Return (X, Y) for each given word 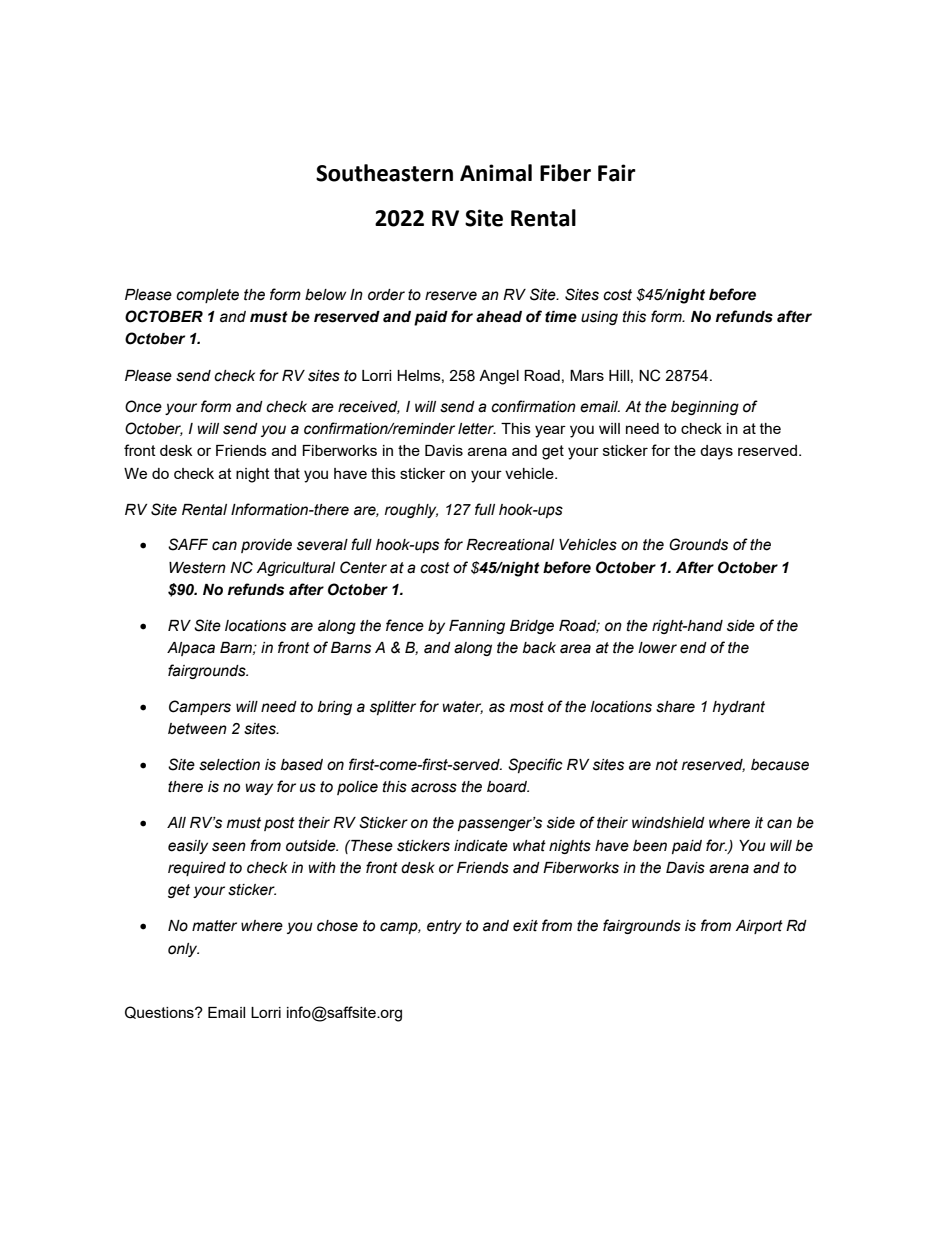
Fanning (477, 627)
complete (207, 296)
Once (143, 406)
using (599, 318)
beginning (705, 408)
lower (657, 648)
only (183, 950)
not (667, 765)
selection (229, 765)
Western (197, 568)
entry (444, 927)
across (434, 788)
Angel (499, 377)
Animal (496, 173)
